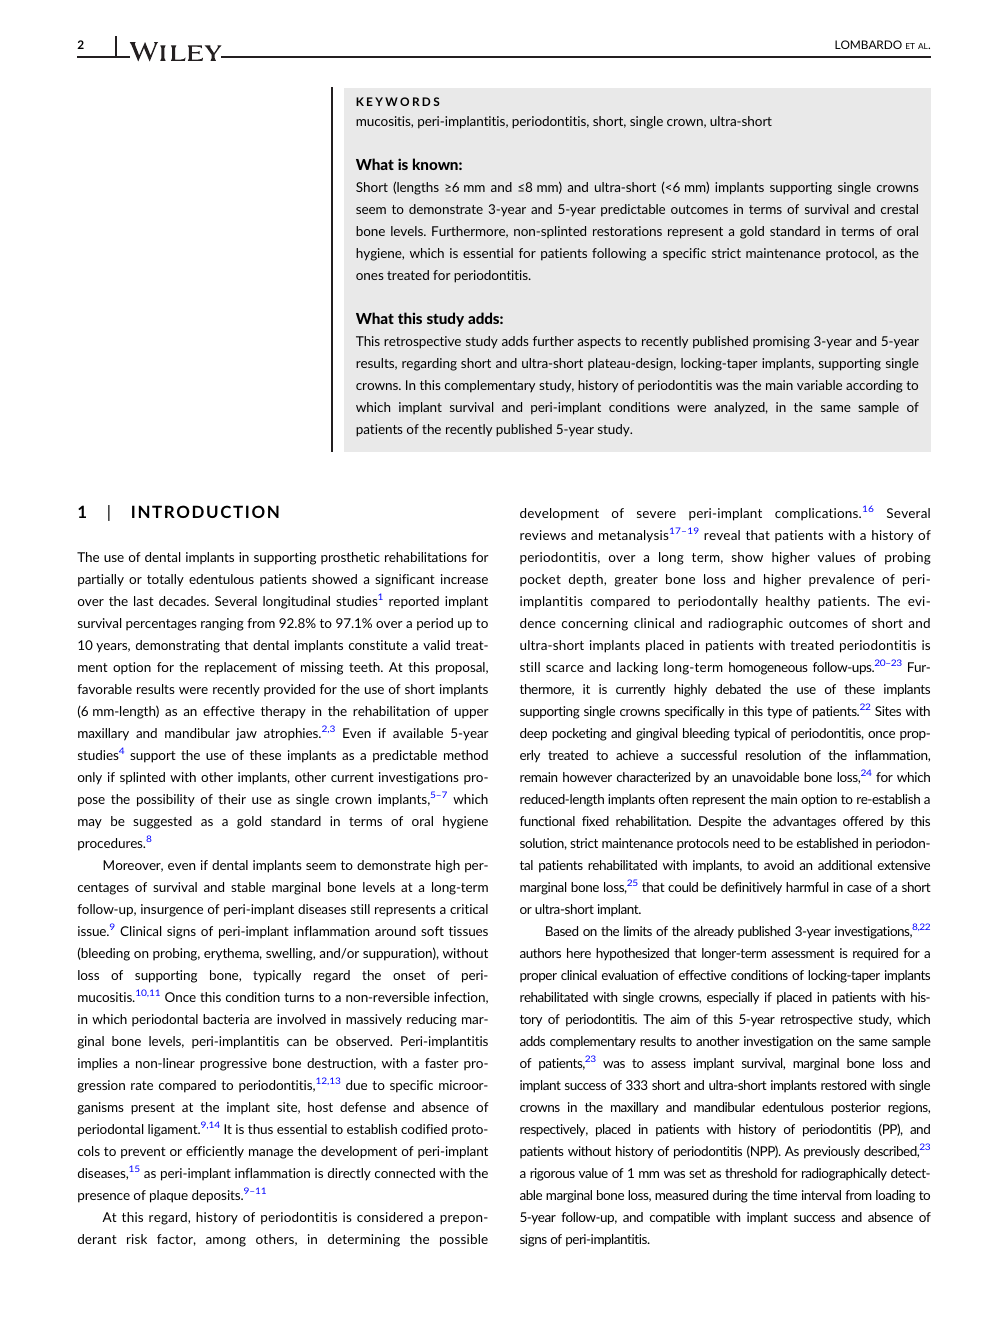 The image size is (1008, 1325). Describe the element at coordinates (781, 342) in the screenshot. I see `promising` at that location.
